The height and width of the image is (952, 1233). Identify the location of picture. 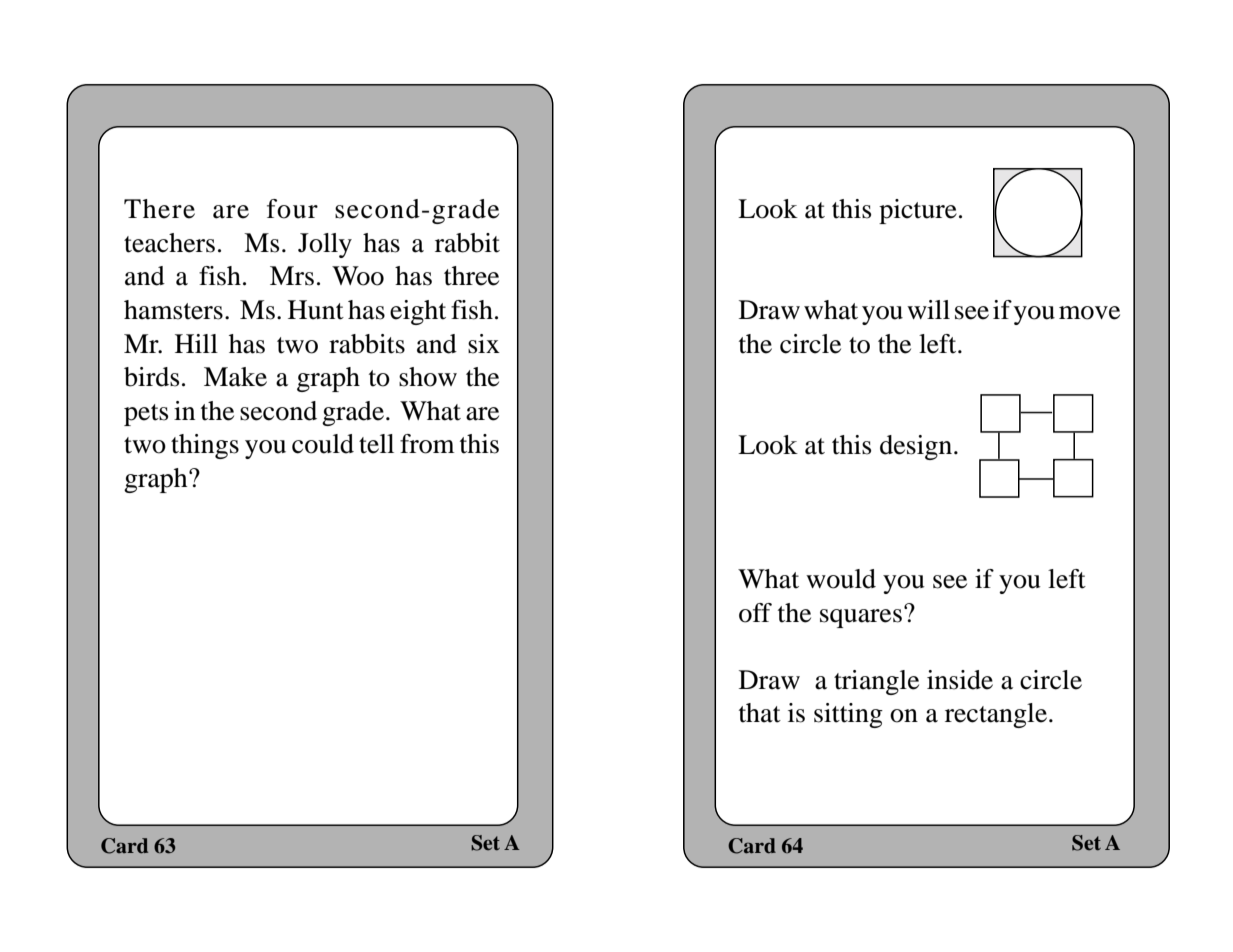
(918, 211).
